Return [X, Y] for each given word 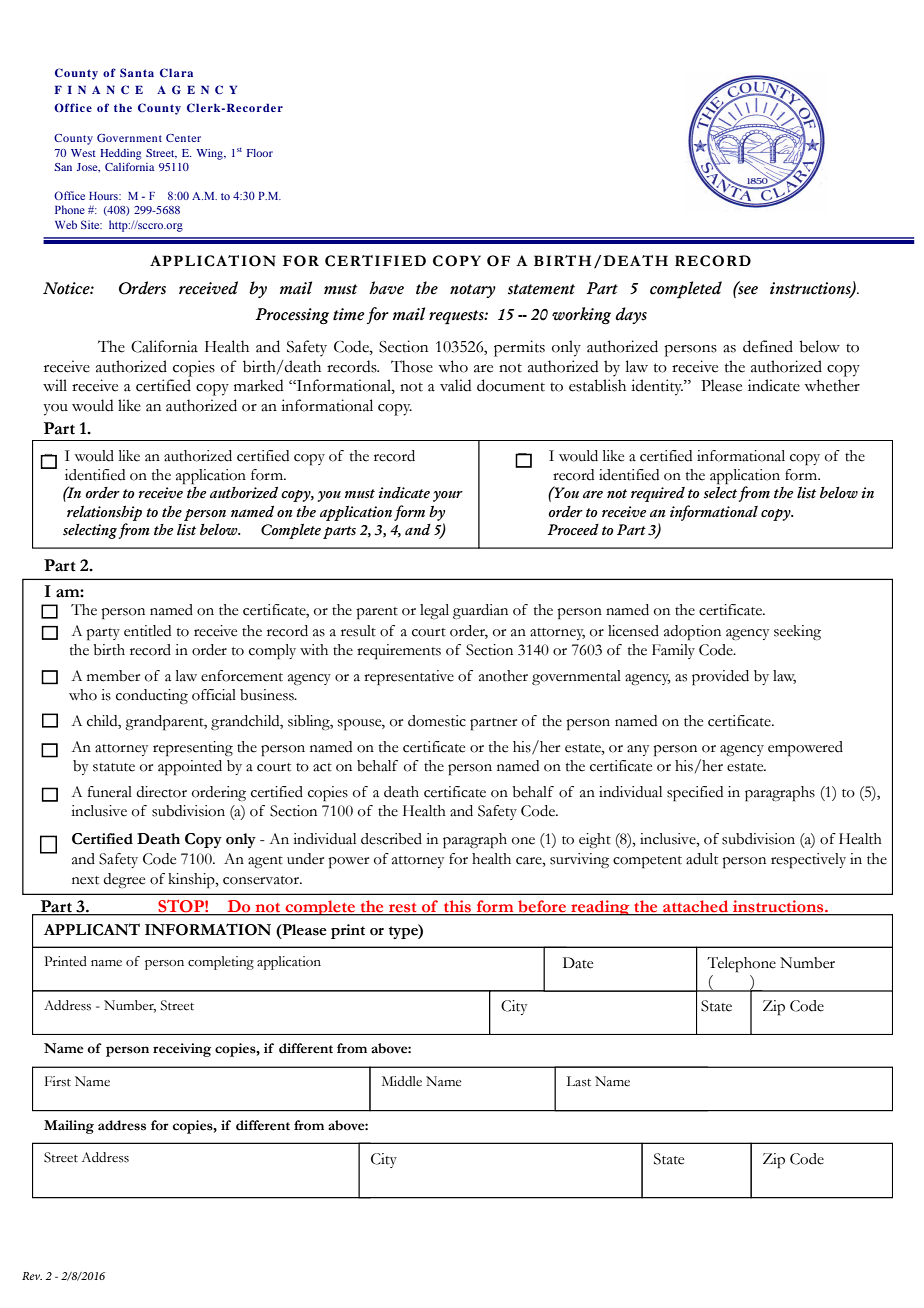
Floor [260, 153]
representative [409, 678]
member [113, 676]
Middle [402, 1081]
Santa [137, 73]
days [631, 315]
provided [720, 678]
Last [579, 1081]
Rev [32, 1276]
